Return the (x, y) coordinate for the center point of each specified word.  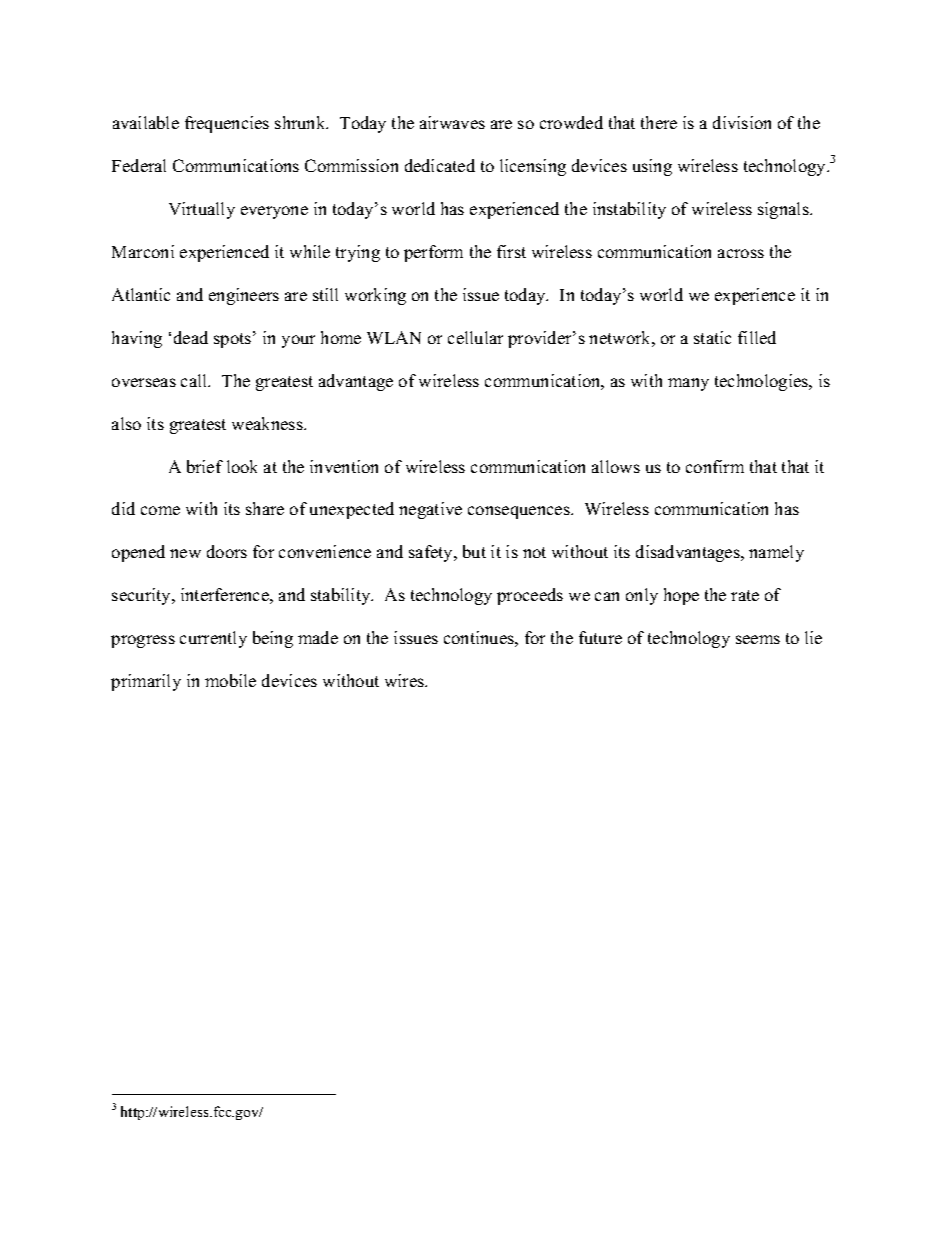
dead (191, 337)
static (712, 337)
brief (205, 466)
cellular (475, 337)
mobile (230, 680)
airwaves (452, 122)
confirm (715, 466)
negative (430, 510)
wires (406, 680)
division (742, 122)
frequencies (227, 124)
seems (758, 639)
